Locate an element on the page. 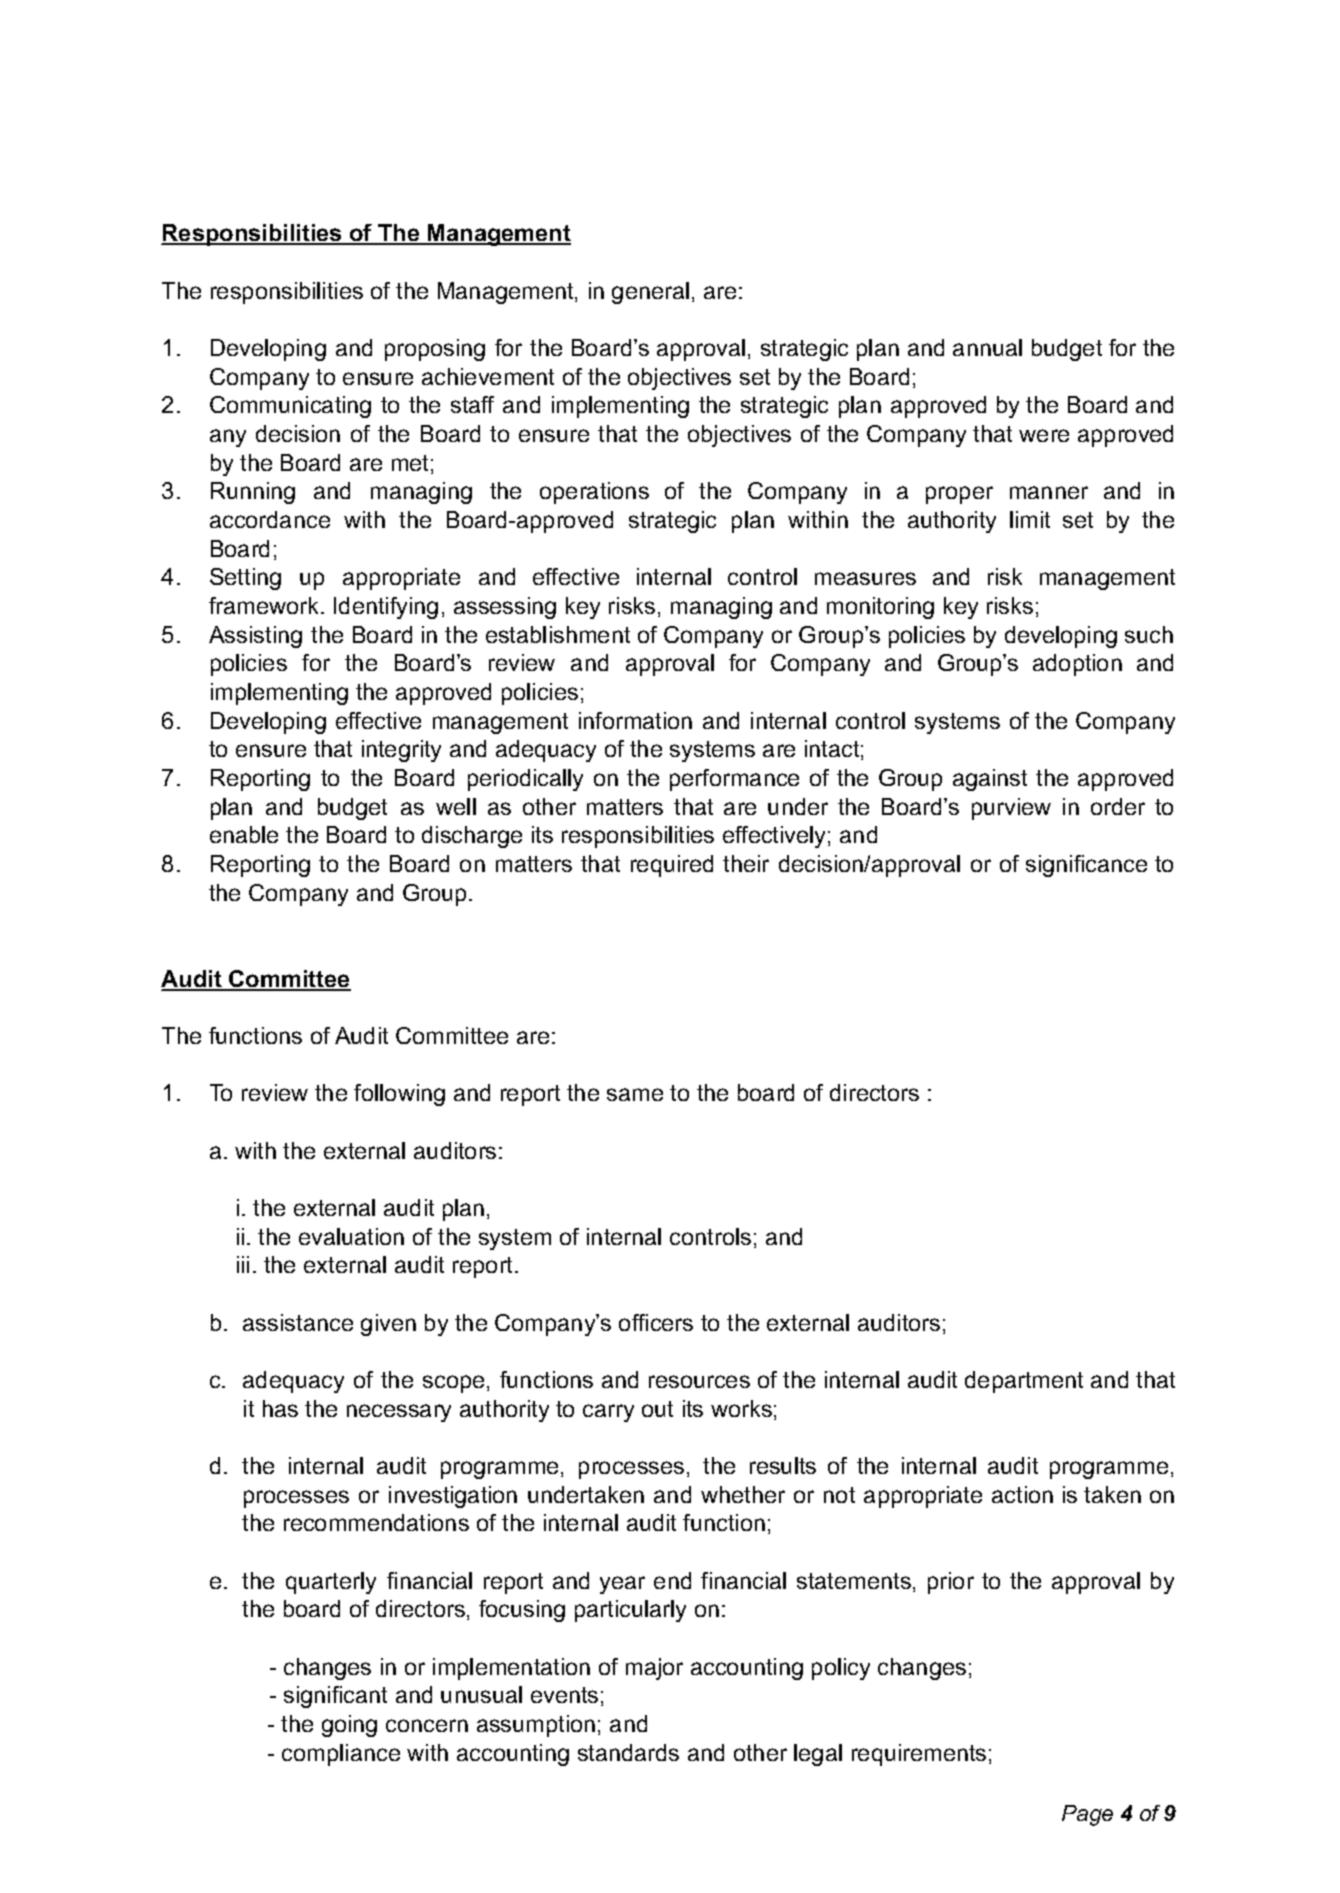 The width and height of the document is (1340, 1893). same is located at coordinates (635, 1094).
